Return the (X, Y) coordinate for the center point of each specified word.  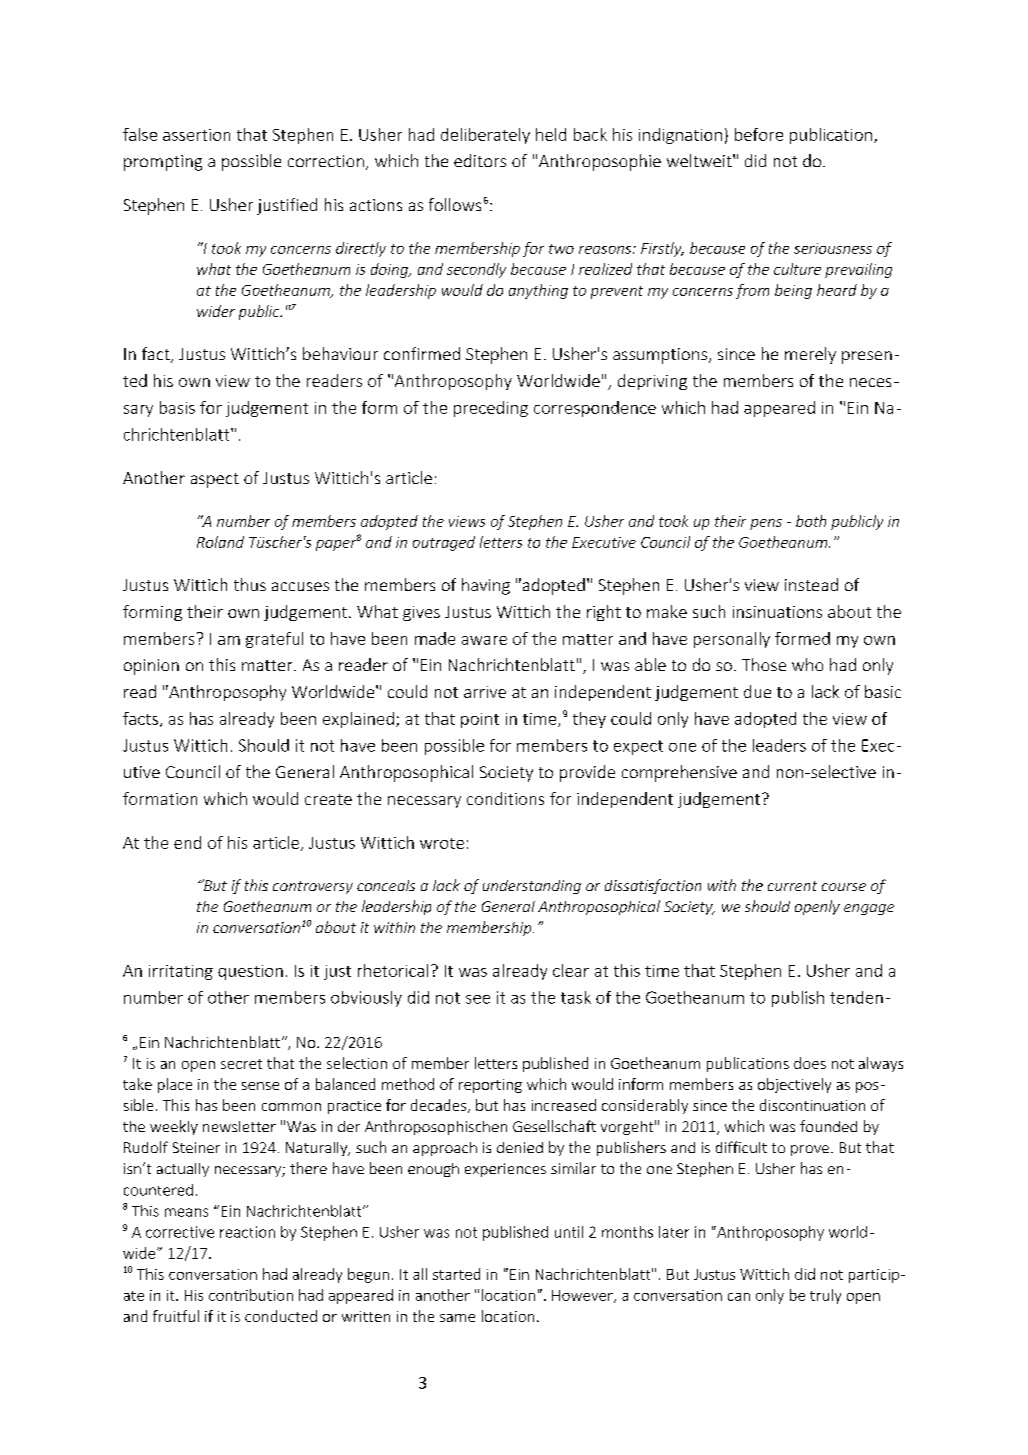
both (811, 521)
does (810, 1063)
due (757, 691)
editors (480, 160)
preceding (491, 409)
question (250, 972)
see (478, 999)
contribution (251, 1295)
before (759, 134)
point (480, 720)
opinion (151, 667)
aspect (215, 480)
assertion (196, 135)
